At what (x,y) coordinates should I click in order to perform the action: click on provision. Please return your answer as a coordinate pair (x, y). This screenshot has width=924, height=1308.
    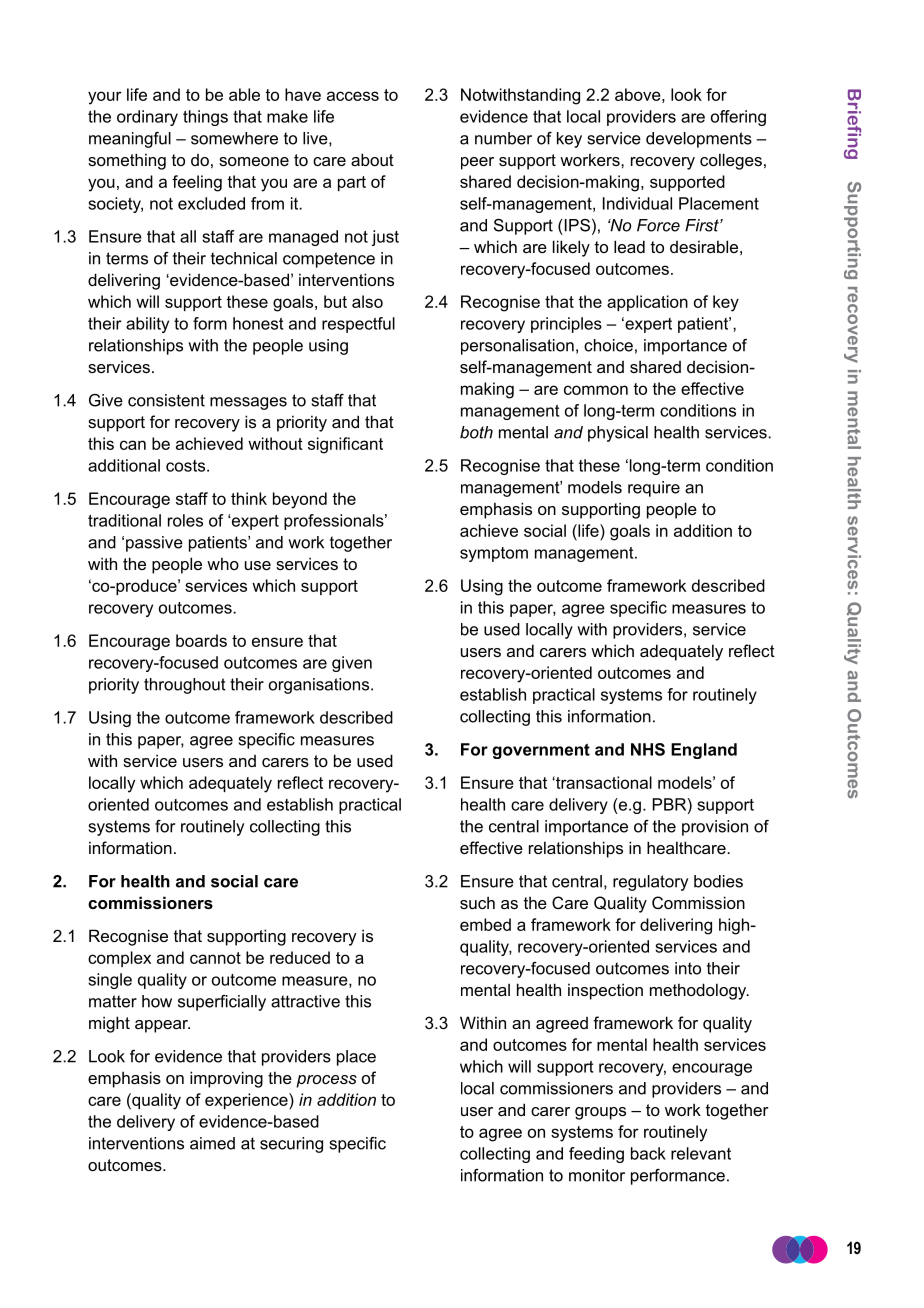
    Looking at the image, I should click on (715, 828).
